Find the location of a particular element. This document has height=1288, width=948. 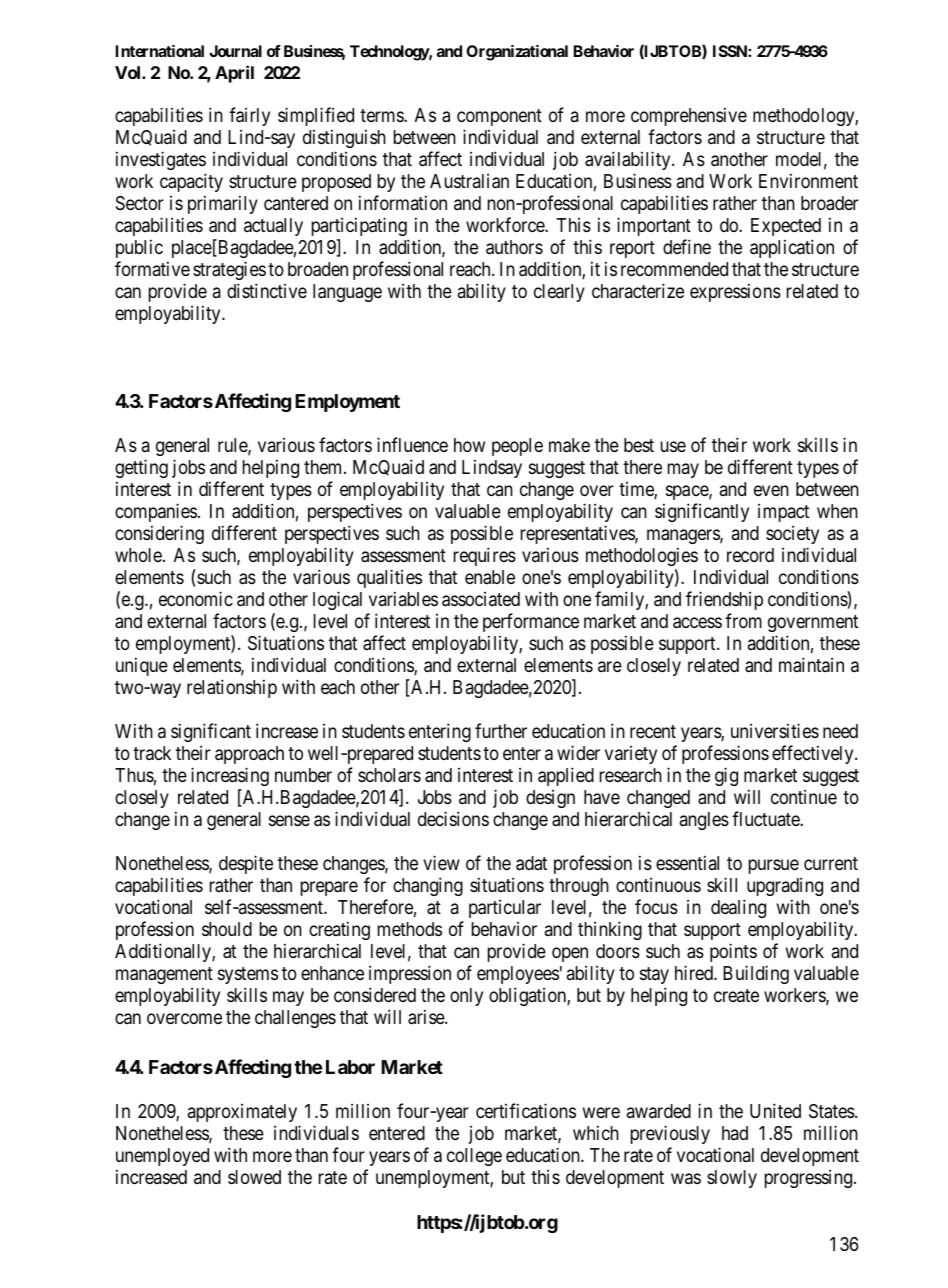

April is located at coordinates (234, 74).
